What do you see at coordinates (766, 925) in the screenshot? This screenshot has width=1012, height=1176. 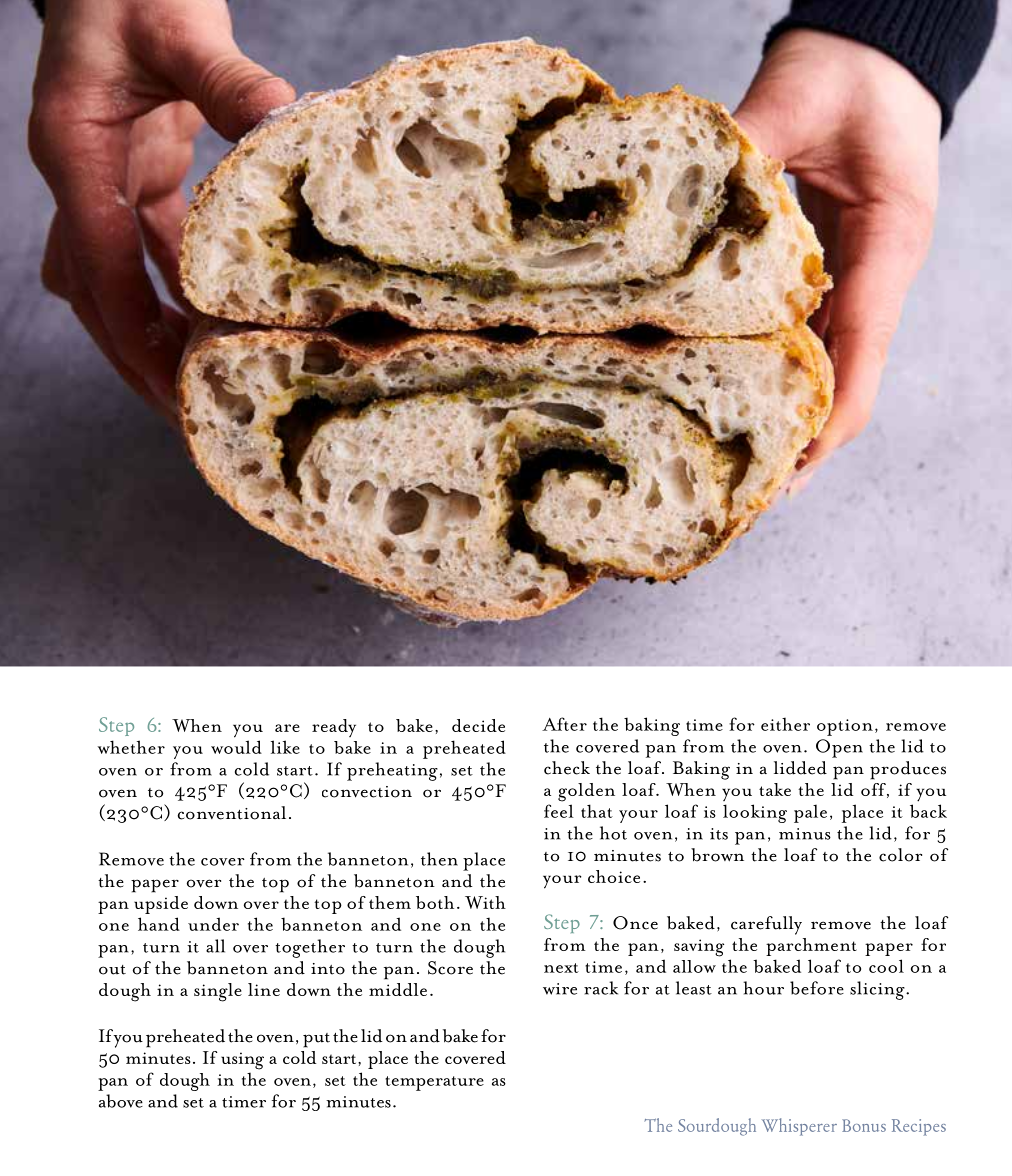 I see `carefully` at bounding box center [766, 925].
